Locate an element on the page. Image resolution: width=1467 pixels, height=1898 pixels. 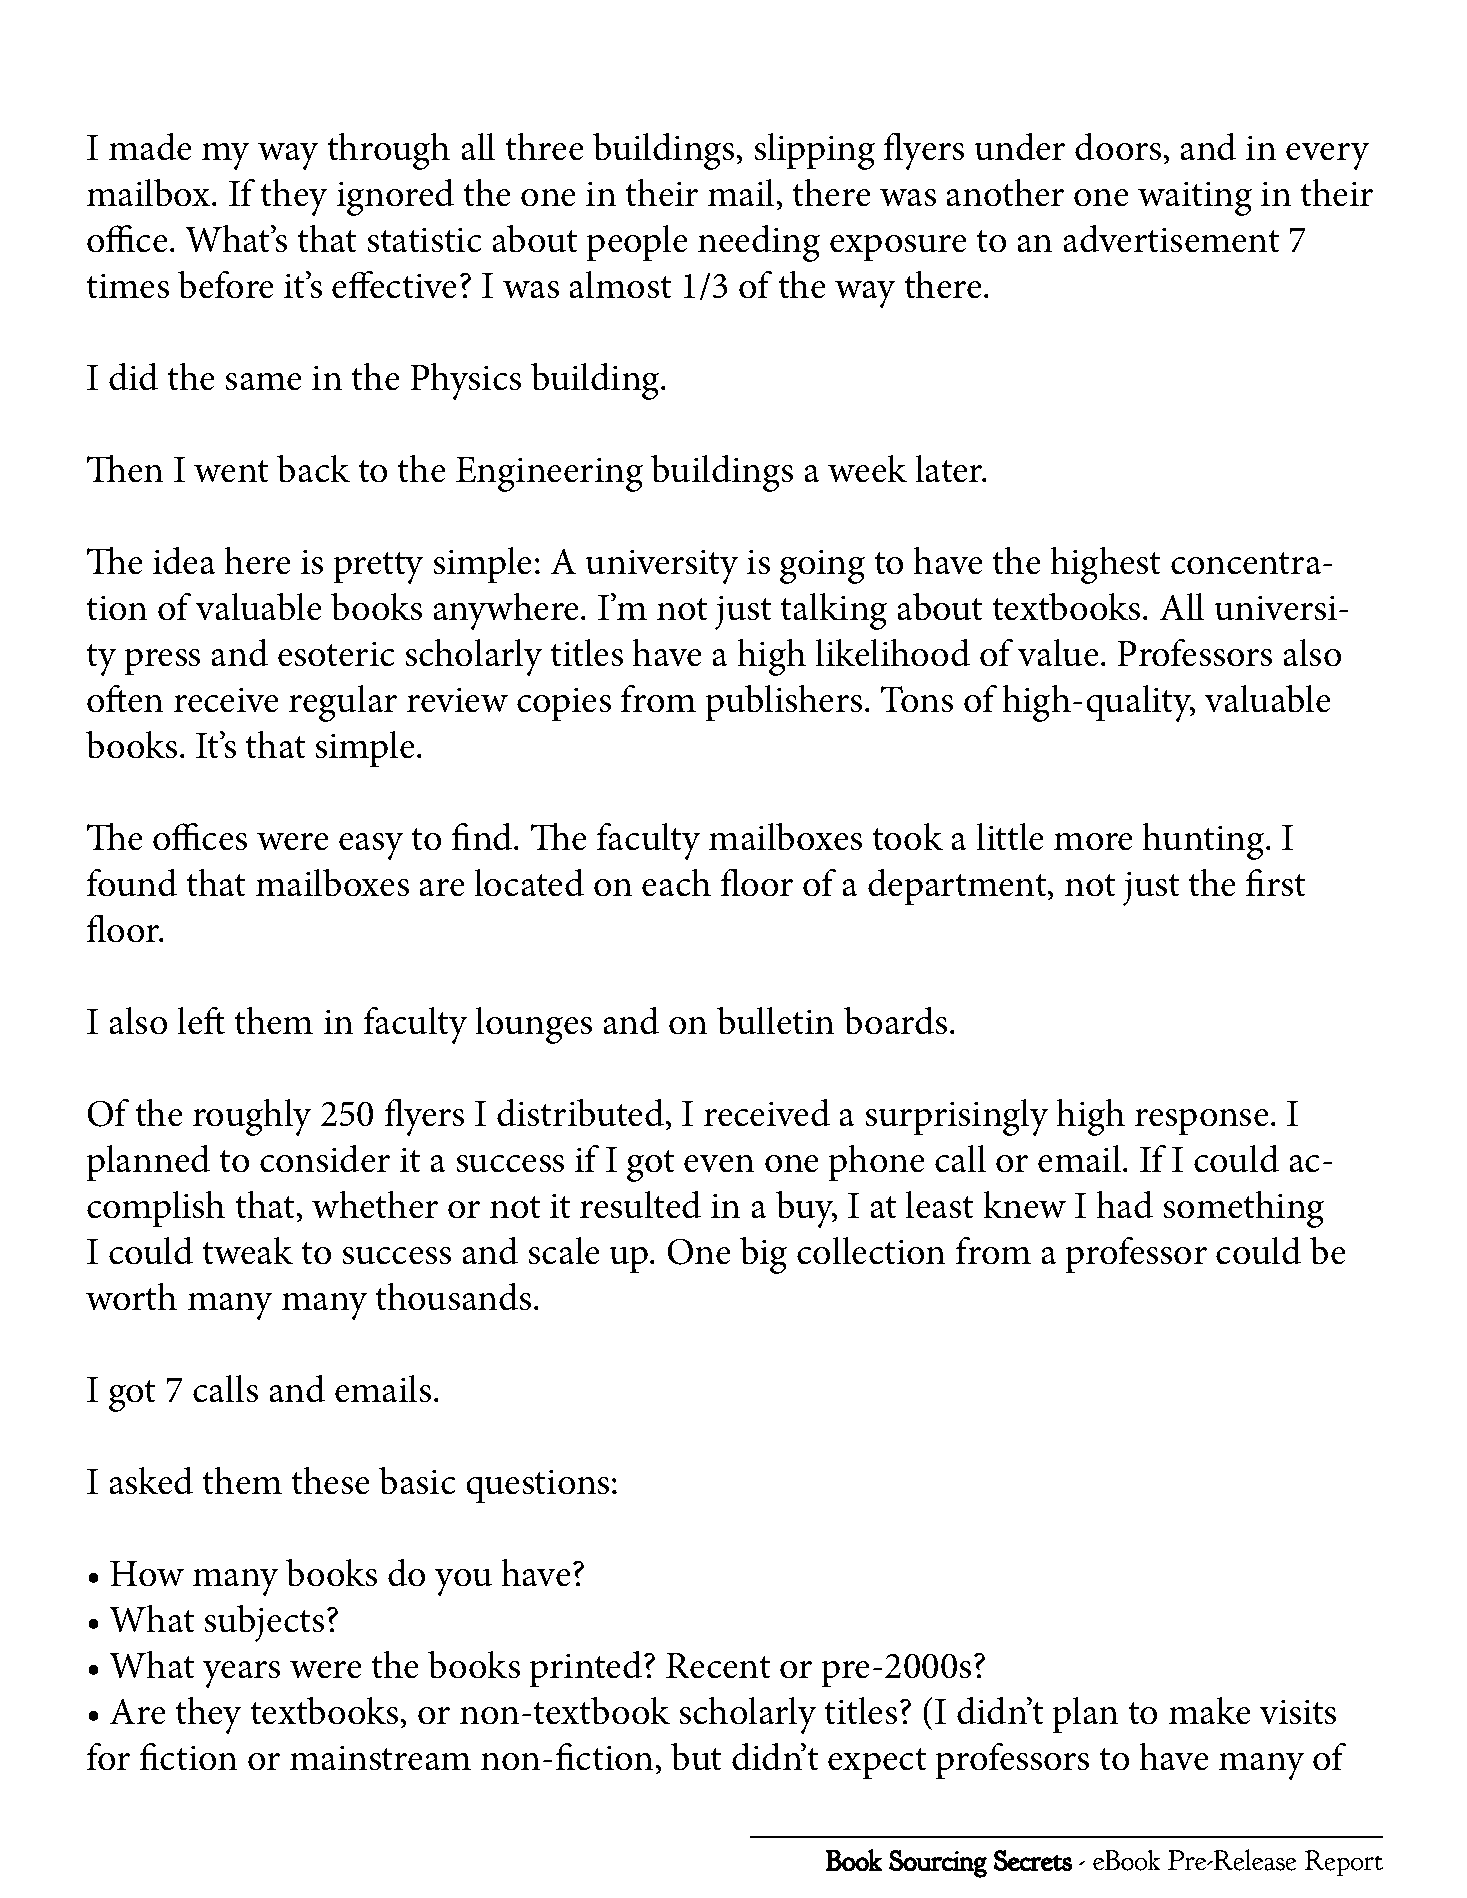
mainstream is located at coordinates (380, 1758).
